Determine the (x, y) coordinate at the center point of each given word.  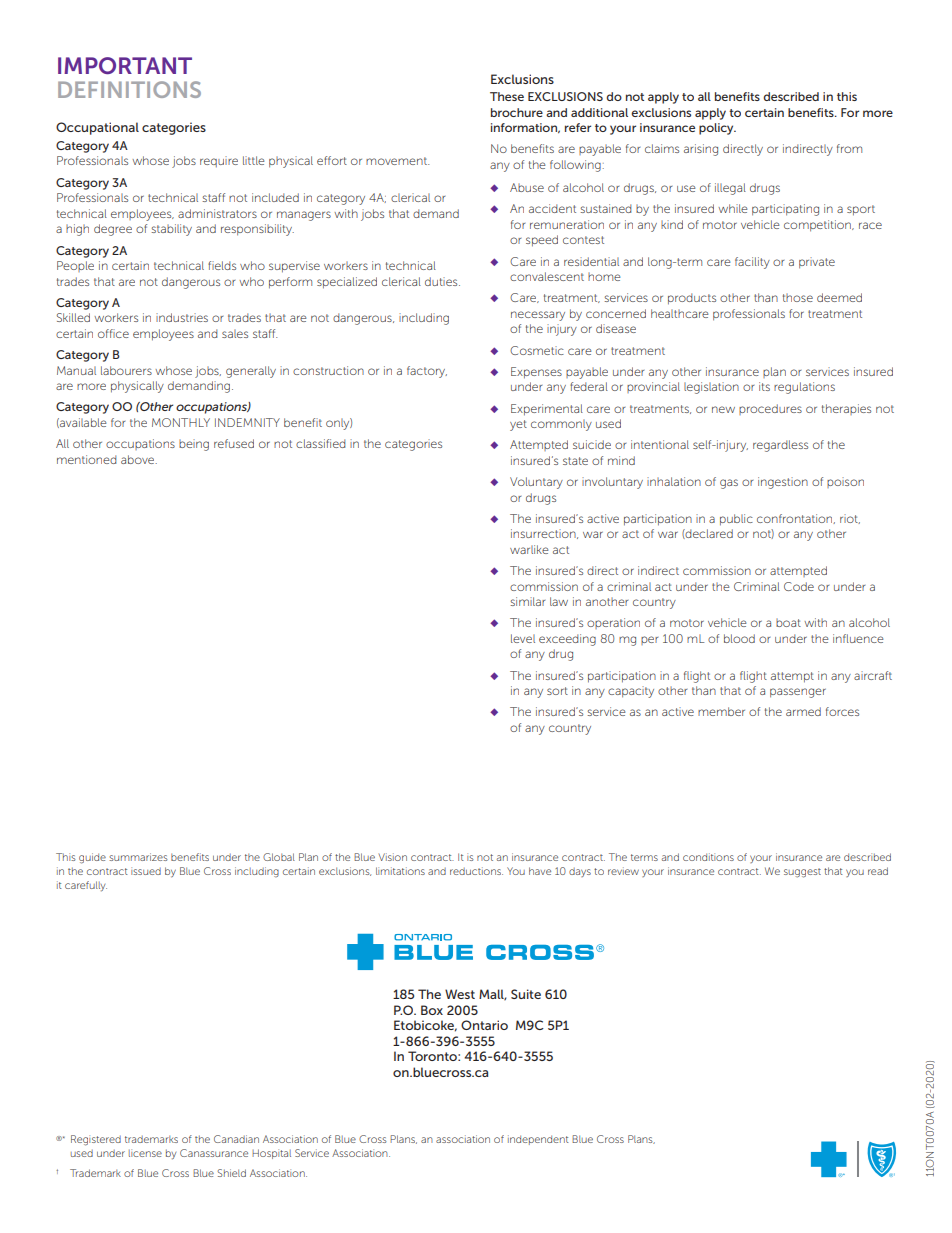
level (523, 638)
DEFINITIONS (129, 89)
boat (788, 623)
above (139, 459)
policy (717, 129)
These (507, 96)
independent (538, 1140)
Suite (526, 994)
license (145, 1153)
